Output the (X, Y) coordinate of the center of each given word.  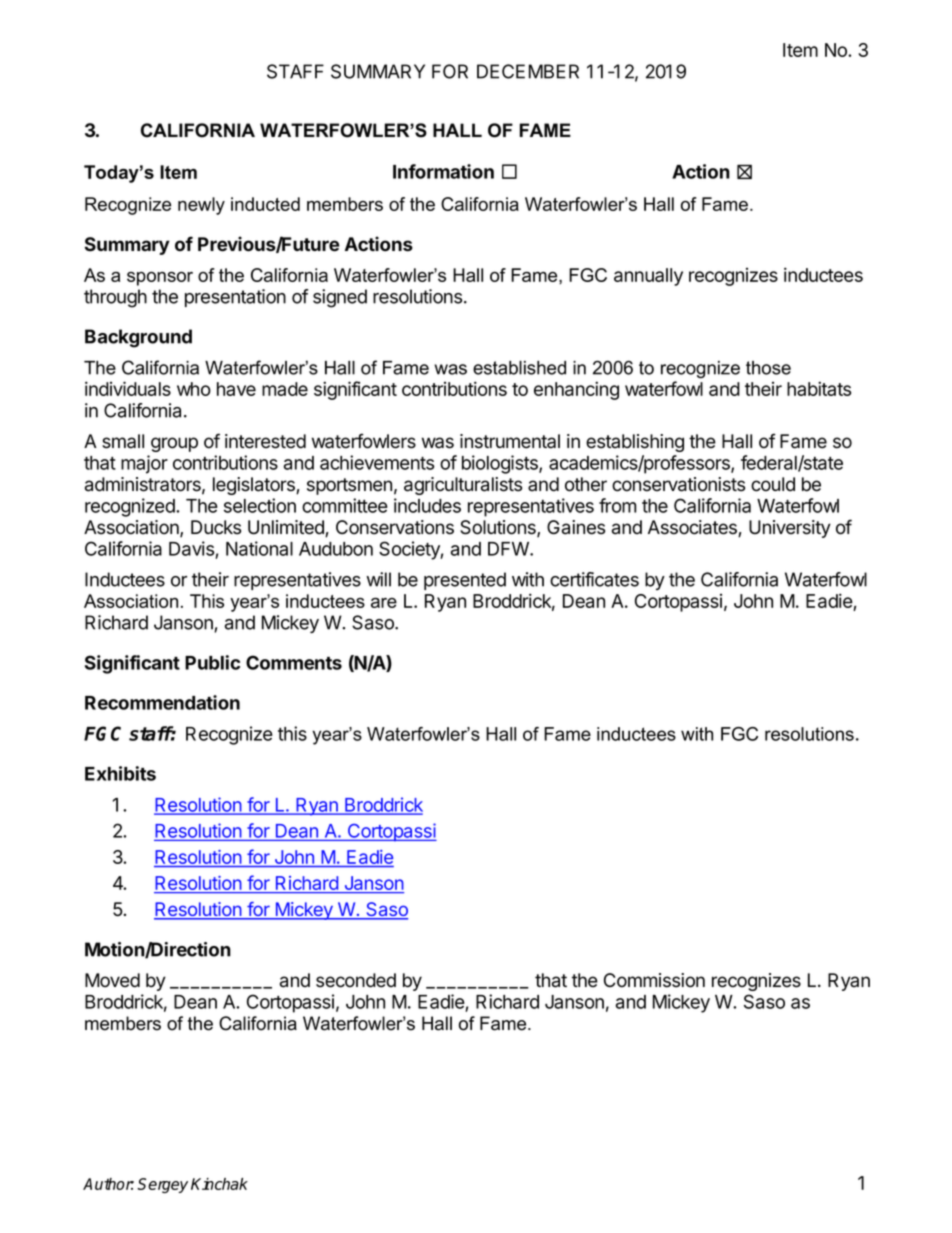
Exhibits (120, 773)
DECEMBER (528, 71)
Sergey (162, 1185)
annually (648, 277)
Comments (294, 662)
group (174, 444)
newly (201, 206)
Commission (654, 980)
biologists (501, 464)
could (773, 484)
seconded (356, 980)
